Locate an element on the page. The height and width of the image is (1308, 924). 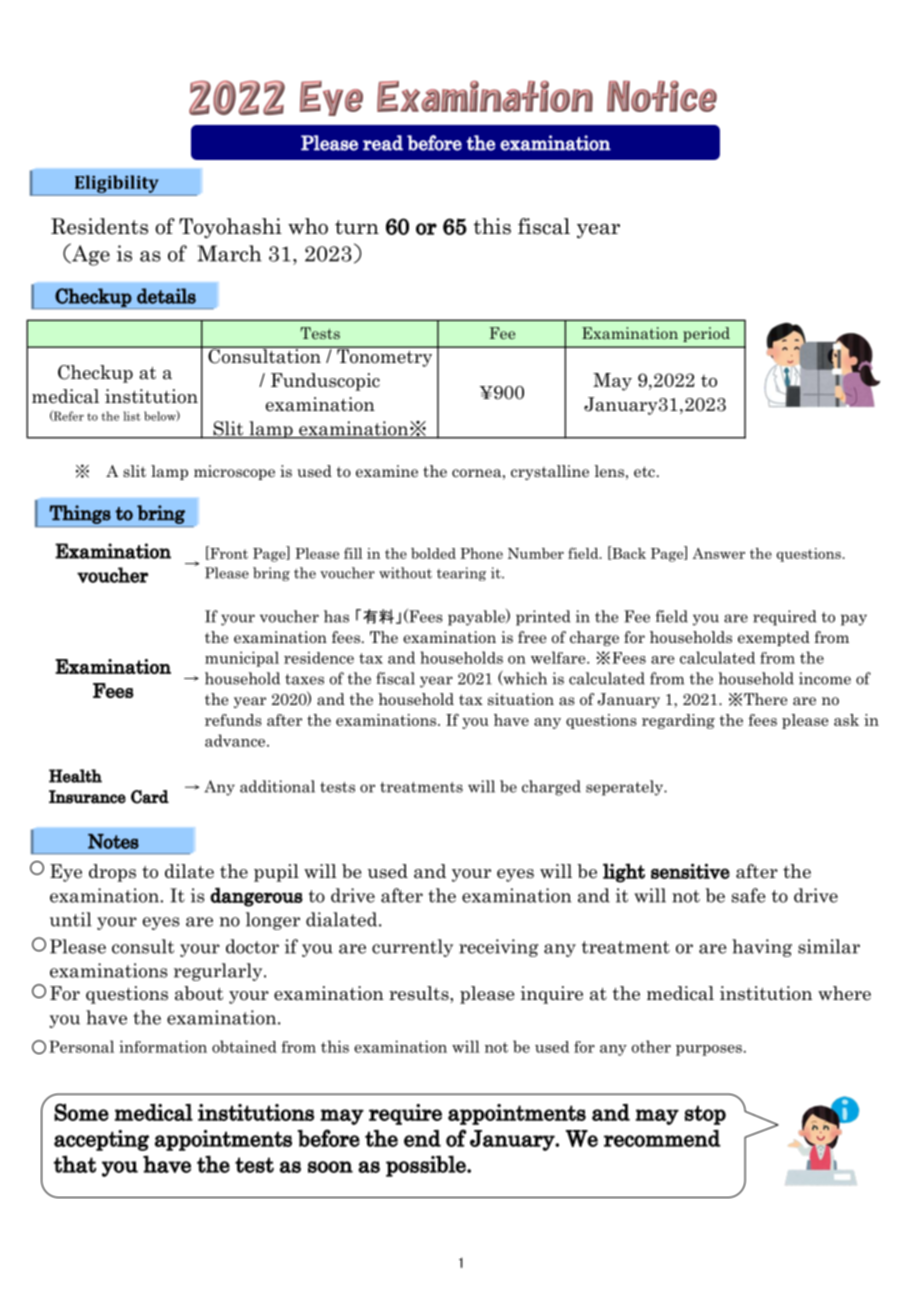
examine is located at coordinates (387, 471).
